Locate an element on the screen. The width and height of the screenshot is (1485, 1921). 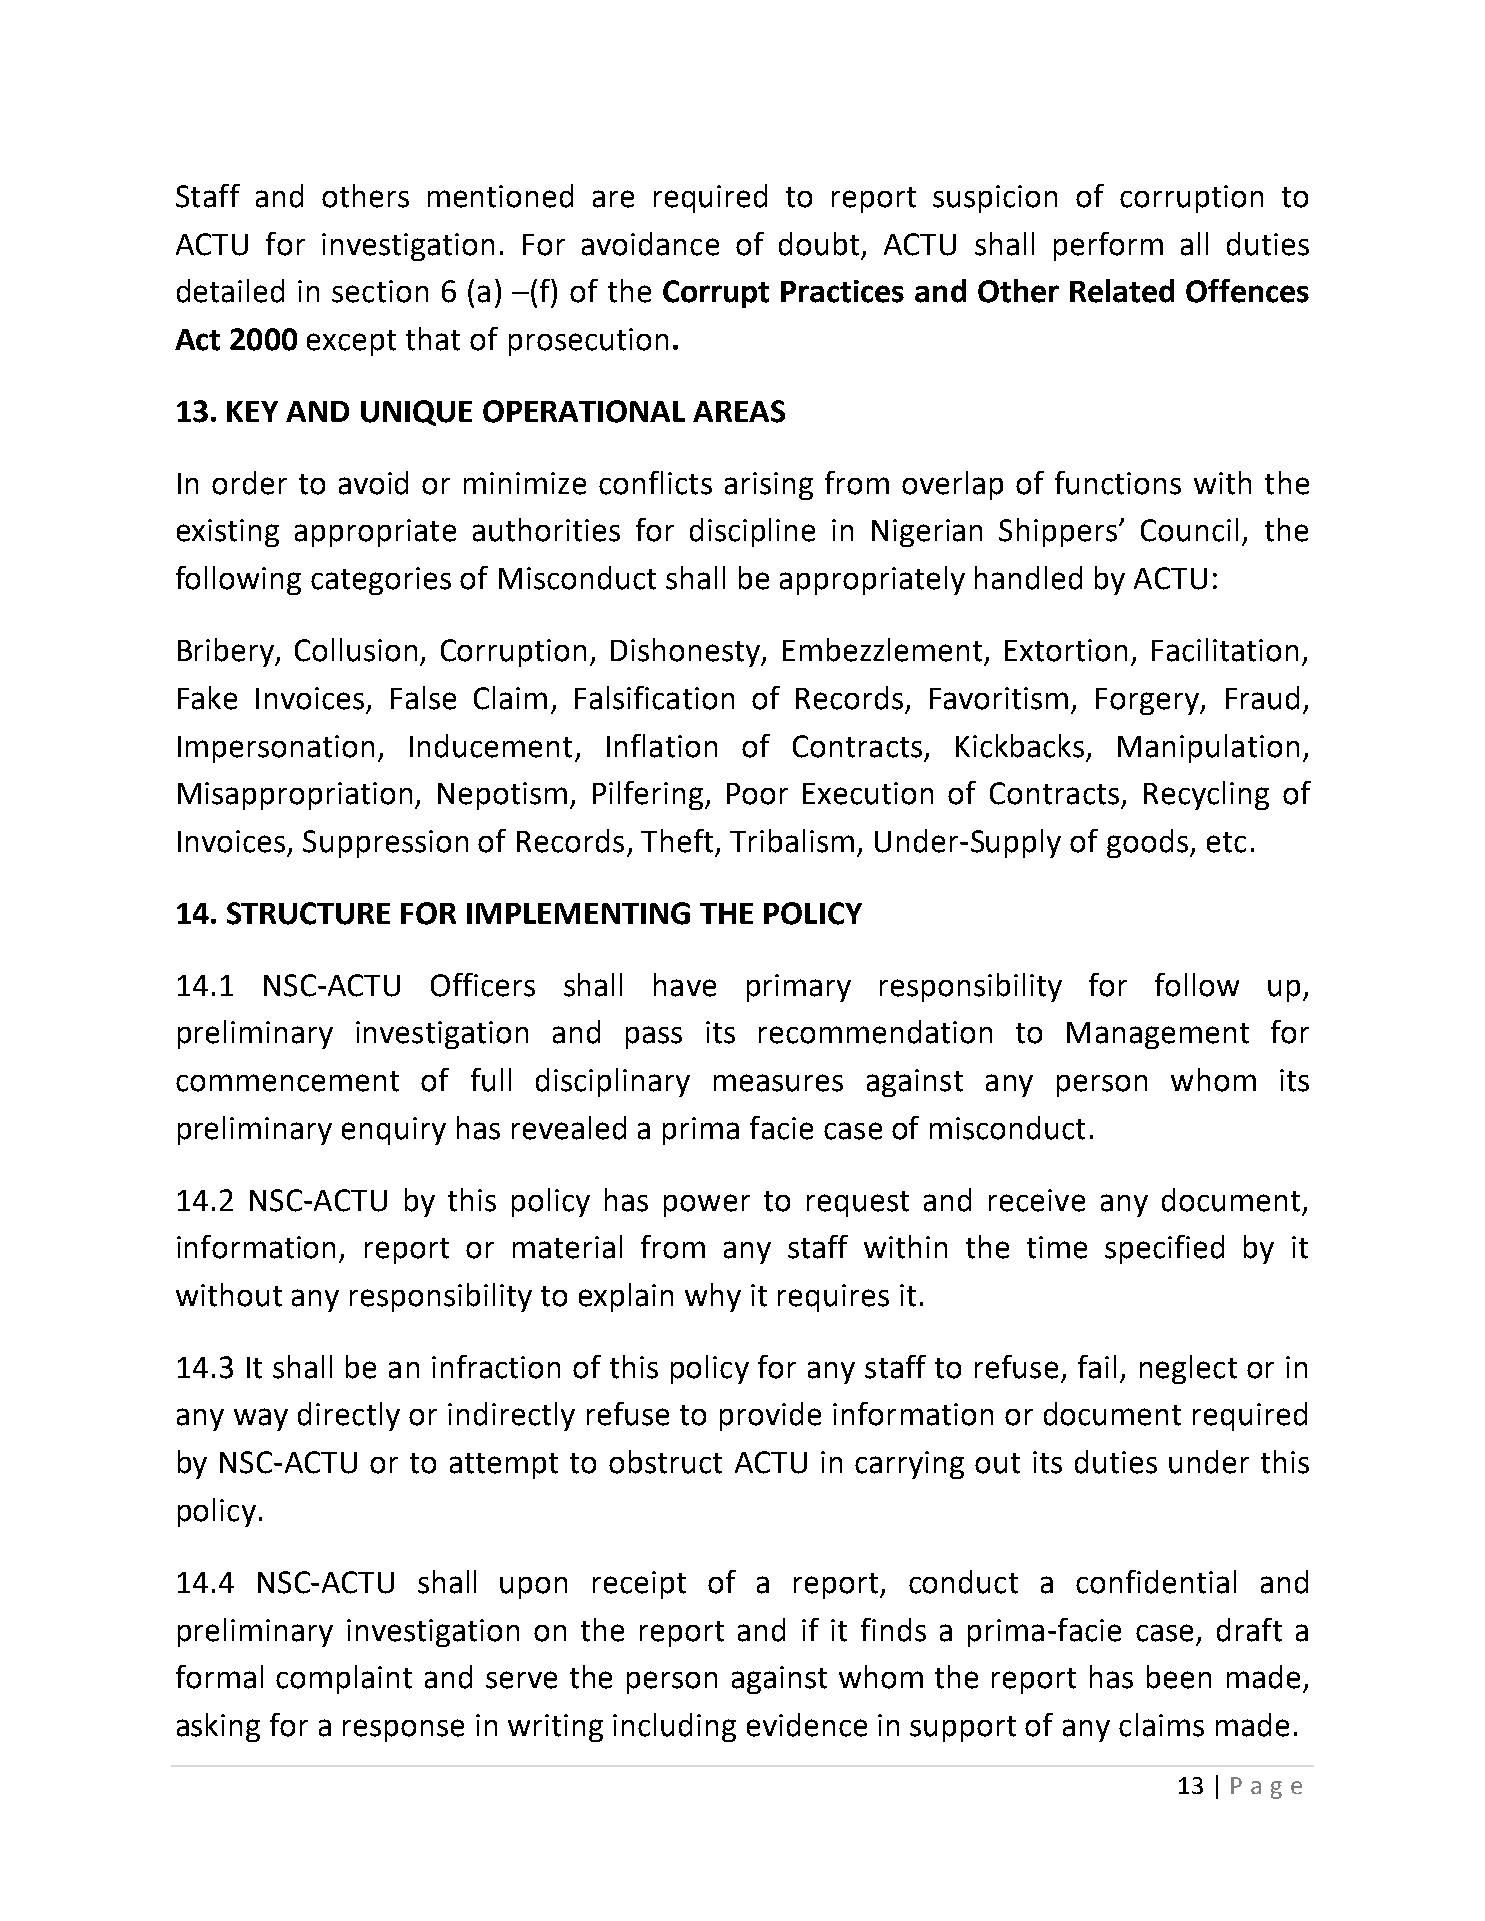
power is located at coordinates (707, 1205).
